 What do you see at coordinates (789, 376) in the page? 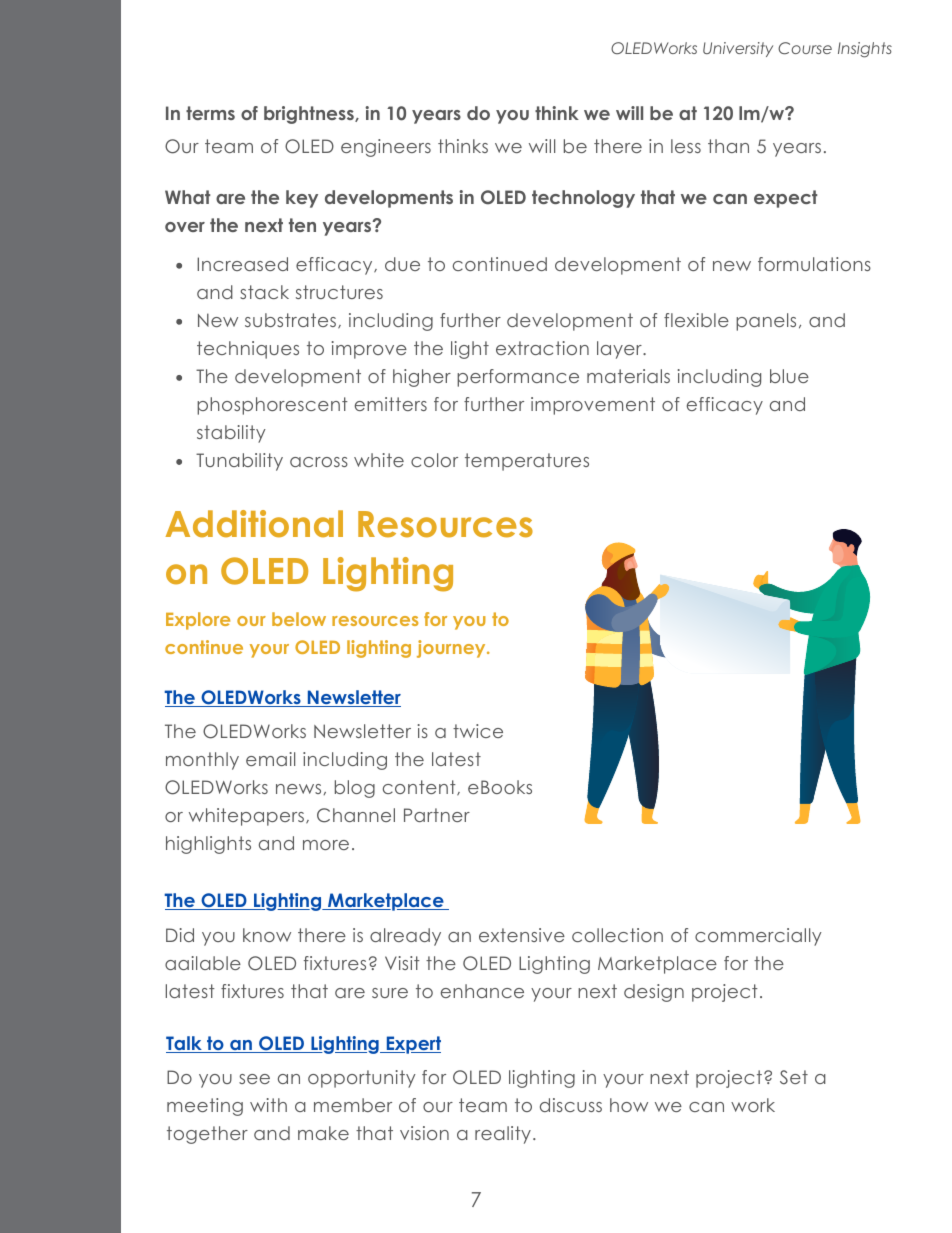
I see `blue` at bounding box center [789, 376].
